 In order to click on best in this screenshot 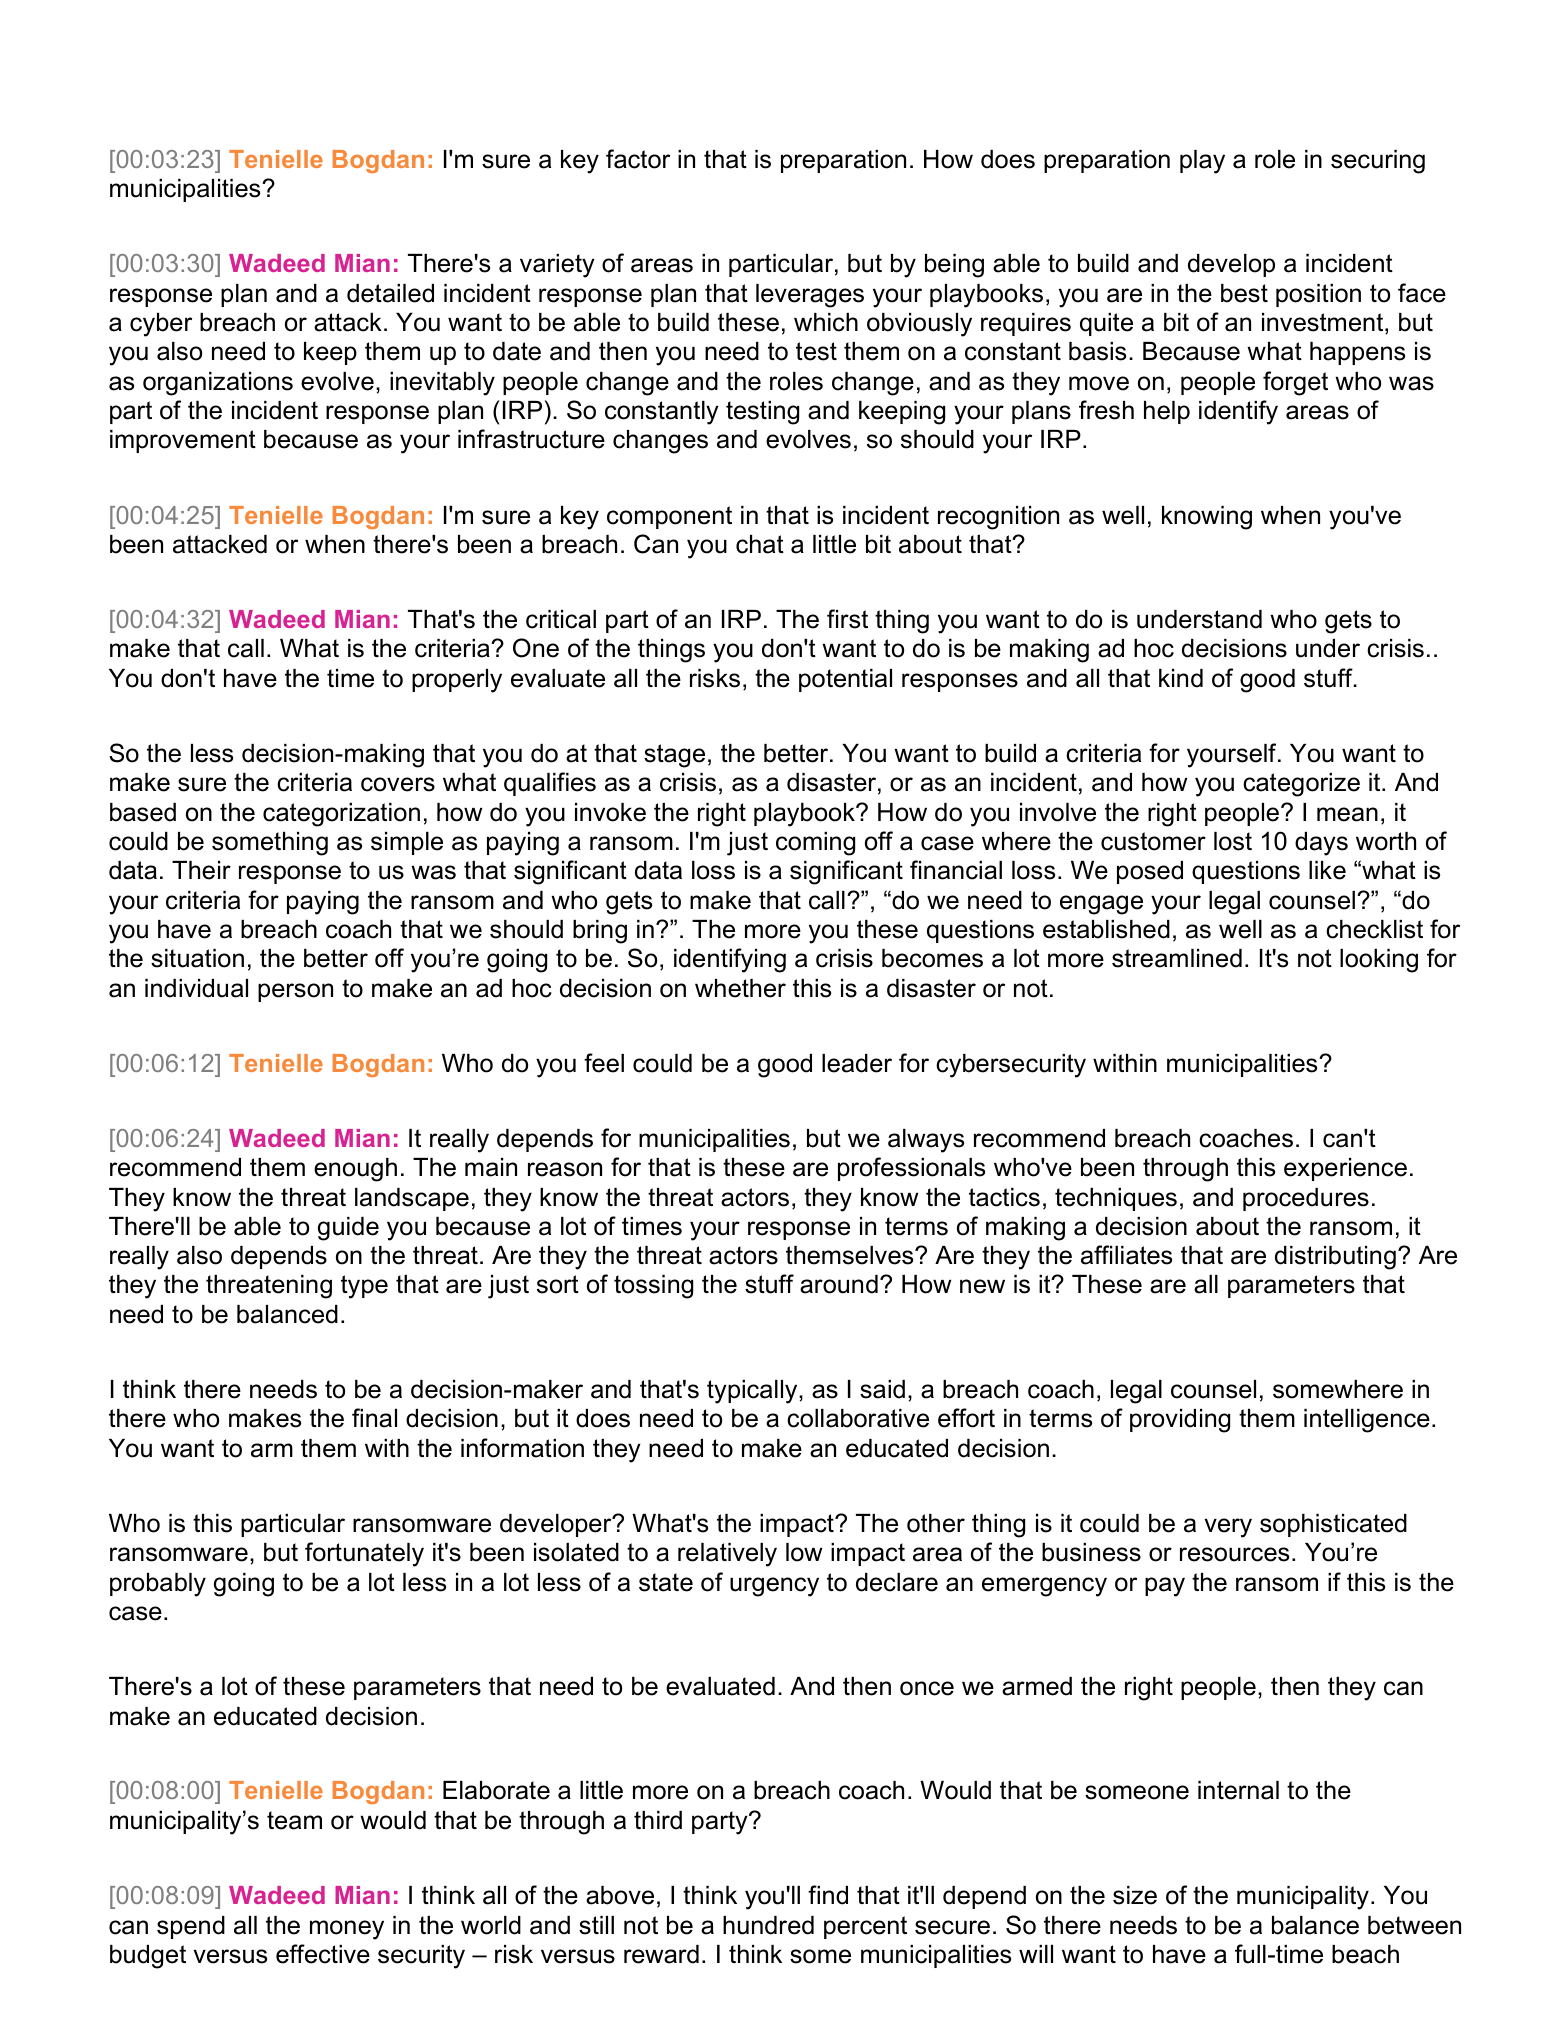, I will do `click(1244, 293)`.
